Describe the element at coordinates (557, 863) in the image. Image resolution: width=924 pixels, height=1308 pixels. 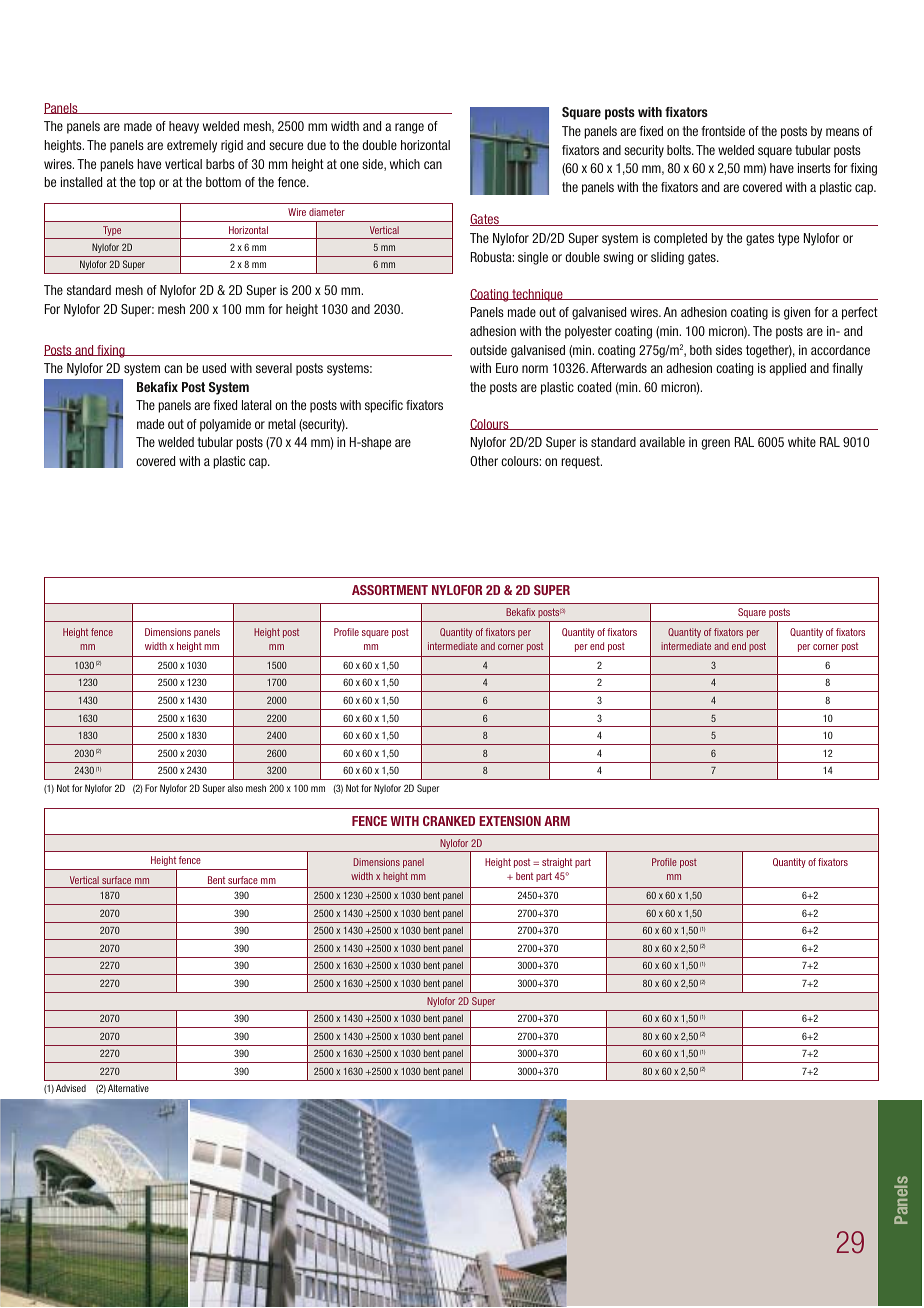
I see `straight` at that location.
